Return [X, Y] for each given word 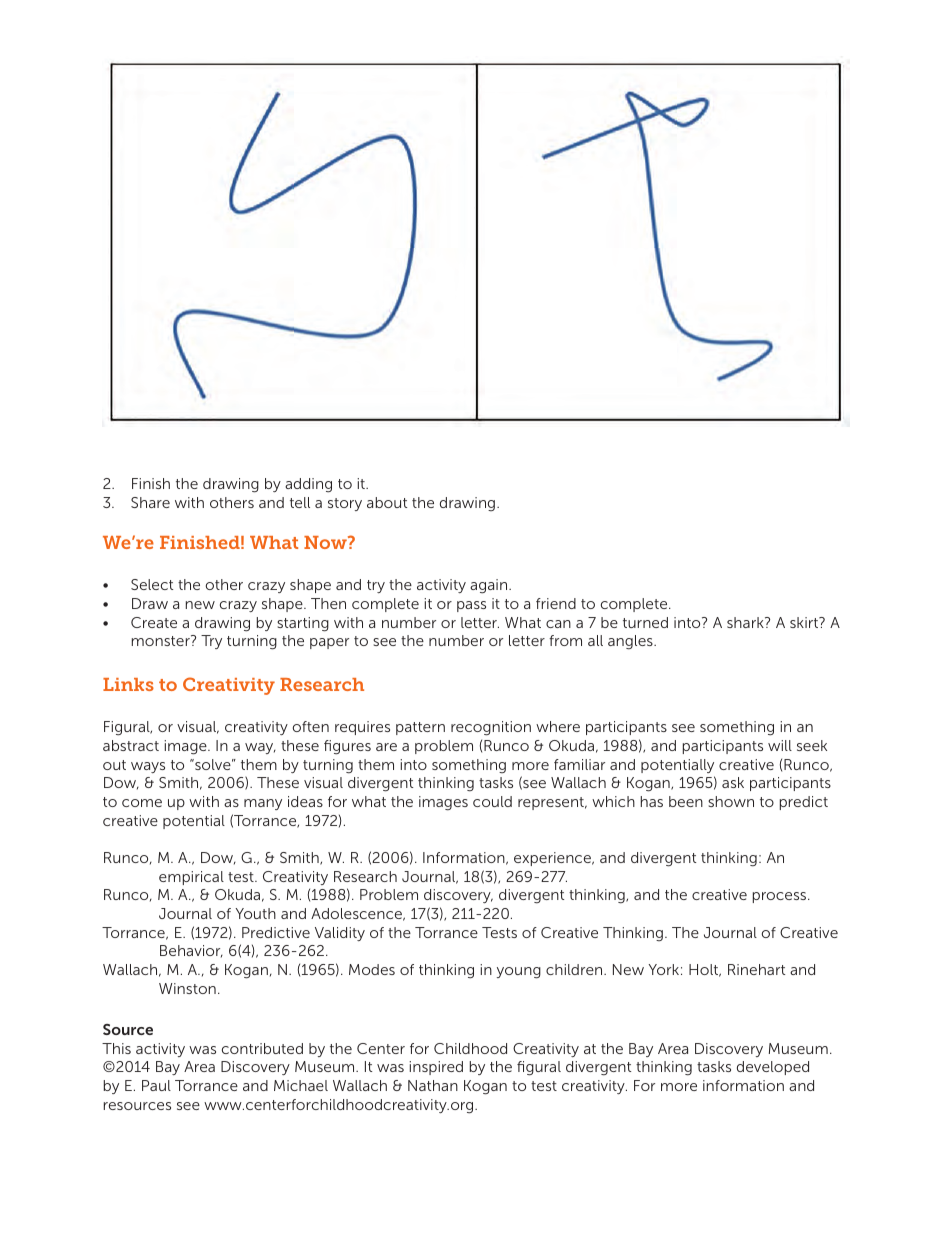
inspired [436, 1068]
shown [731, 801]
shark [746, 622]
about [387, 502]
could [492, 801]
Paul [156, 1085]
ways [148, 767]
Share [150, 502]
